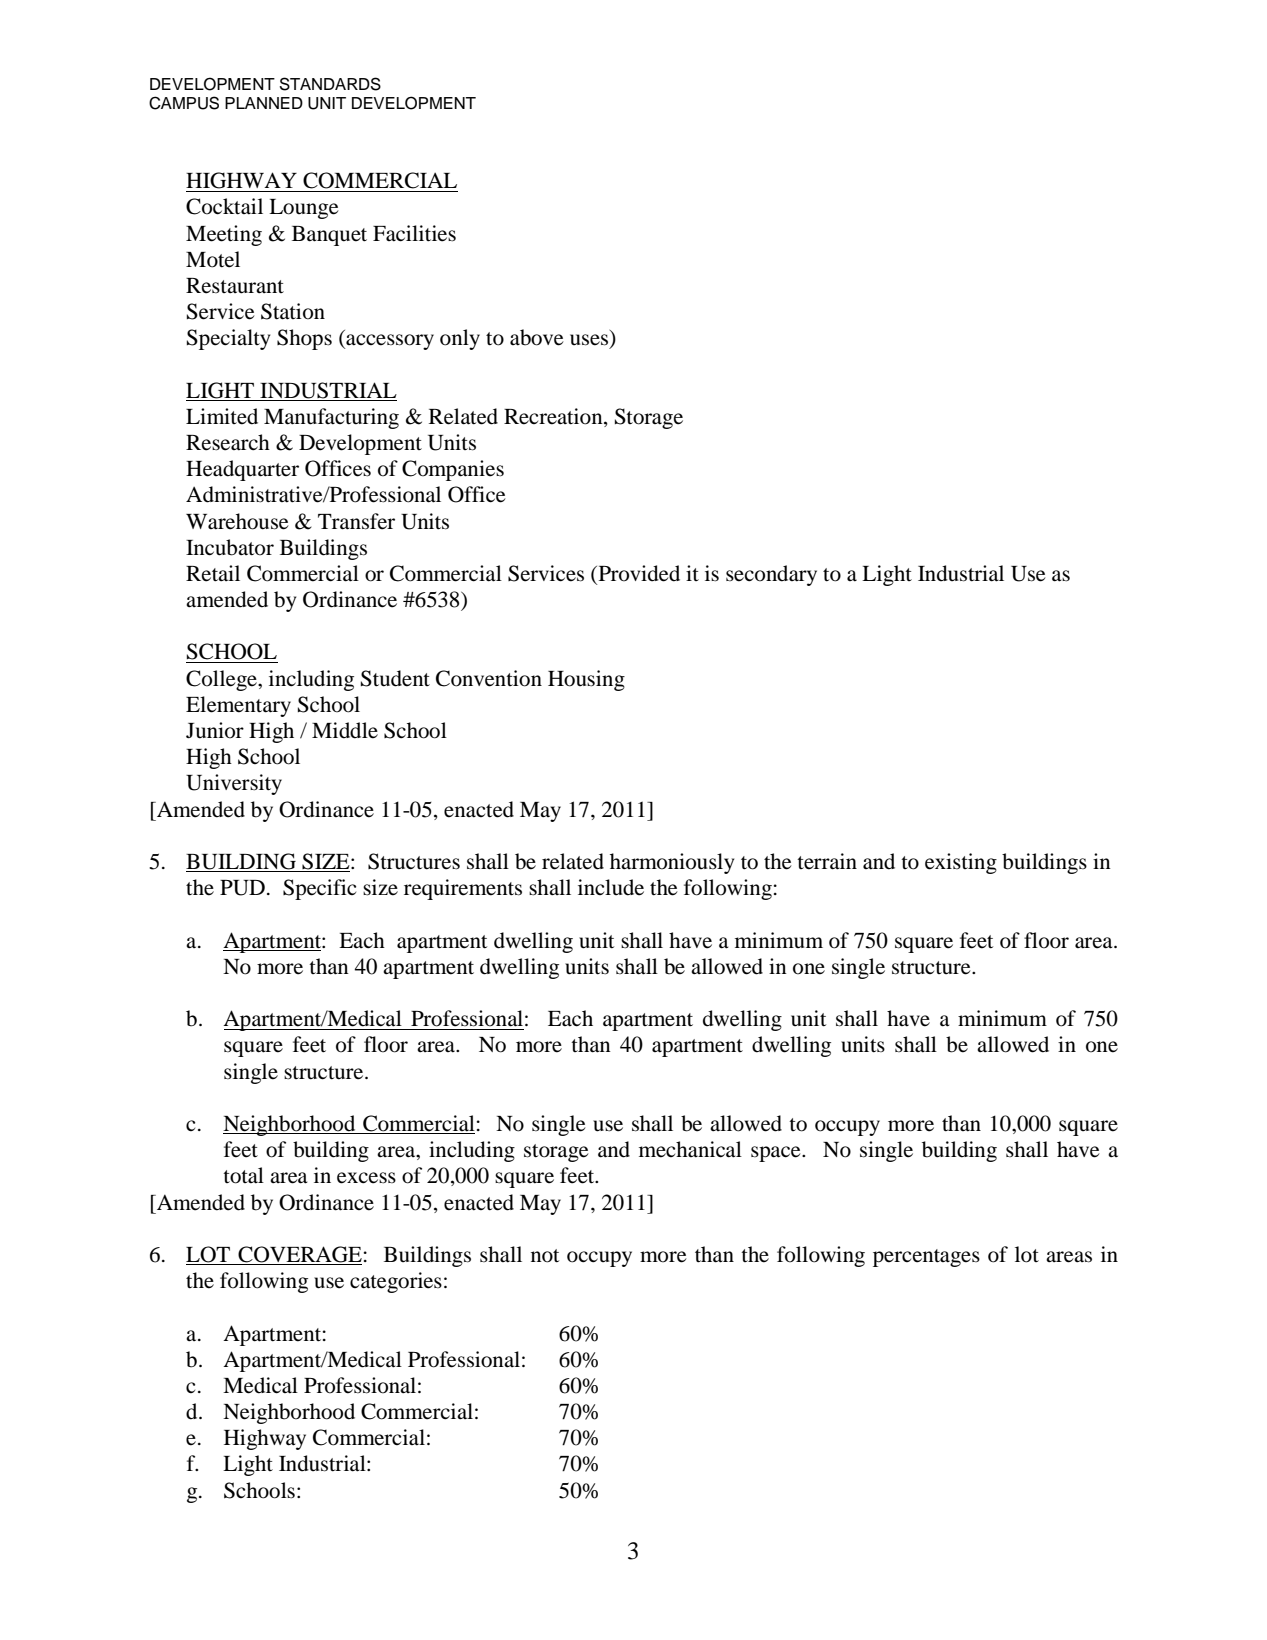 This screenshot has width=1267, height=1640. Describe the element at coordinates (771, 575) in the screenshot. I see `secondary` at that location.
